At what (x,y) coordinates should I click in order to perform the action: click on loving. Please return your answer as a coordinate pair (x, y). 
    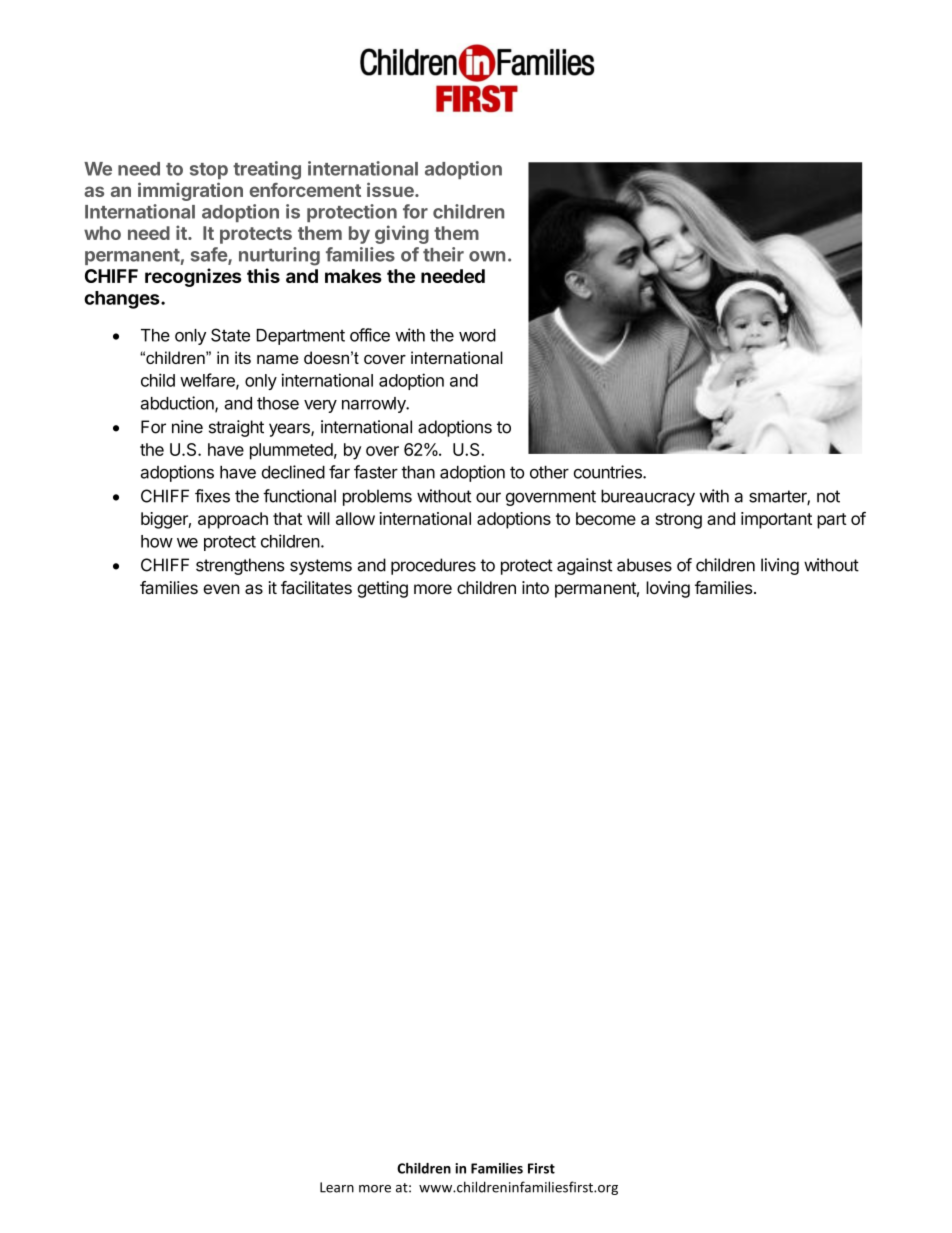
    Looking at the image, I should click on (668, 589).
